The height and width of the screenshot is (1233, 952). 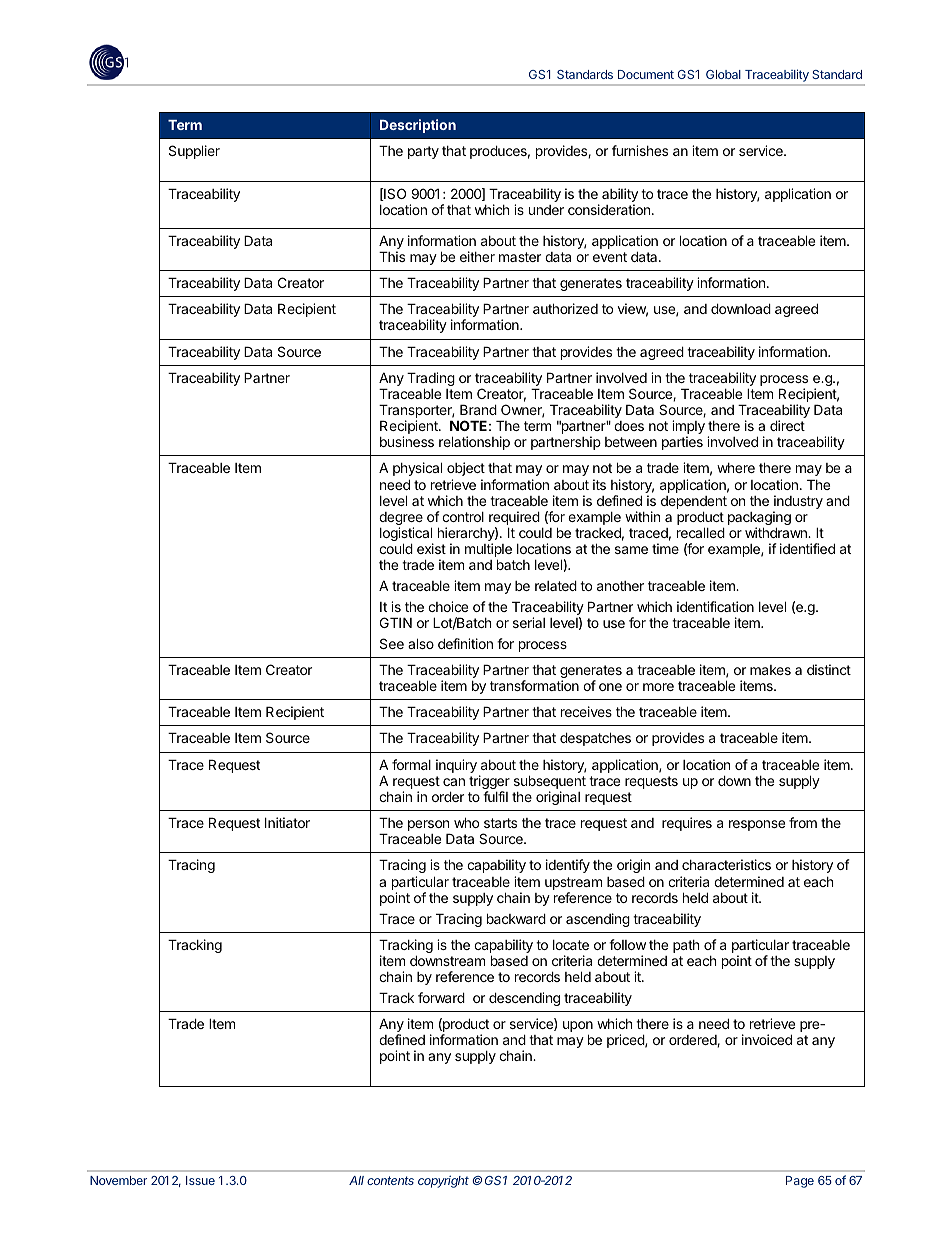 What do you see at coordinates (418, 126) in the screenshot?
I see `Description` at bounding box center [418, 126].
